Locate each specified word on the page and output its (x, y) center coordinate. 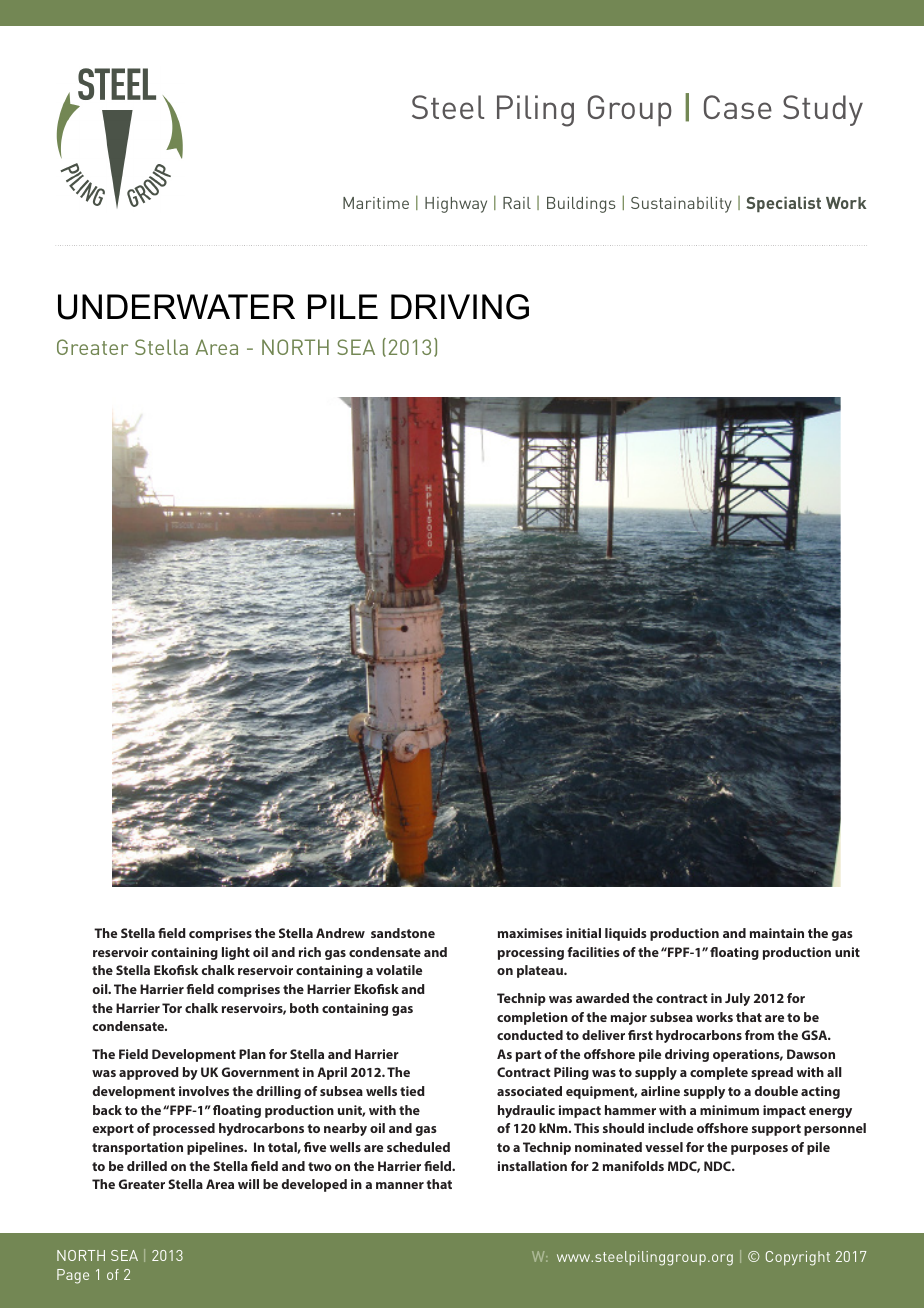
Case (738, 107)
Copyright (798, 1258)
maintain (777, 933)
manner (400, 1185)
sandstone (403, 933)
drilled (147, 1166)
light (236, 953)
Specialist (783, 204)
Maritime (376, 203)
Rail (517, 203)
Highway (456, 205)
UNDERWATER (176, 307)
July (737, 999)
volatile (399, 970)
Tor (172, 1008)
